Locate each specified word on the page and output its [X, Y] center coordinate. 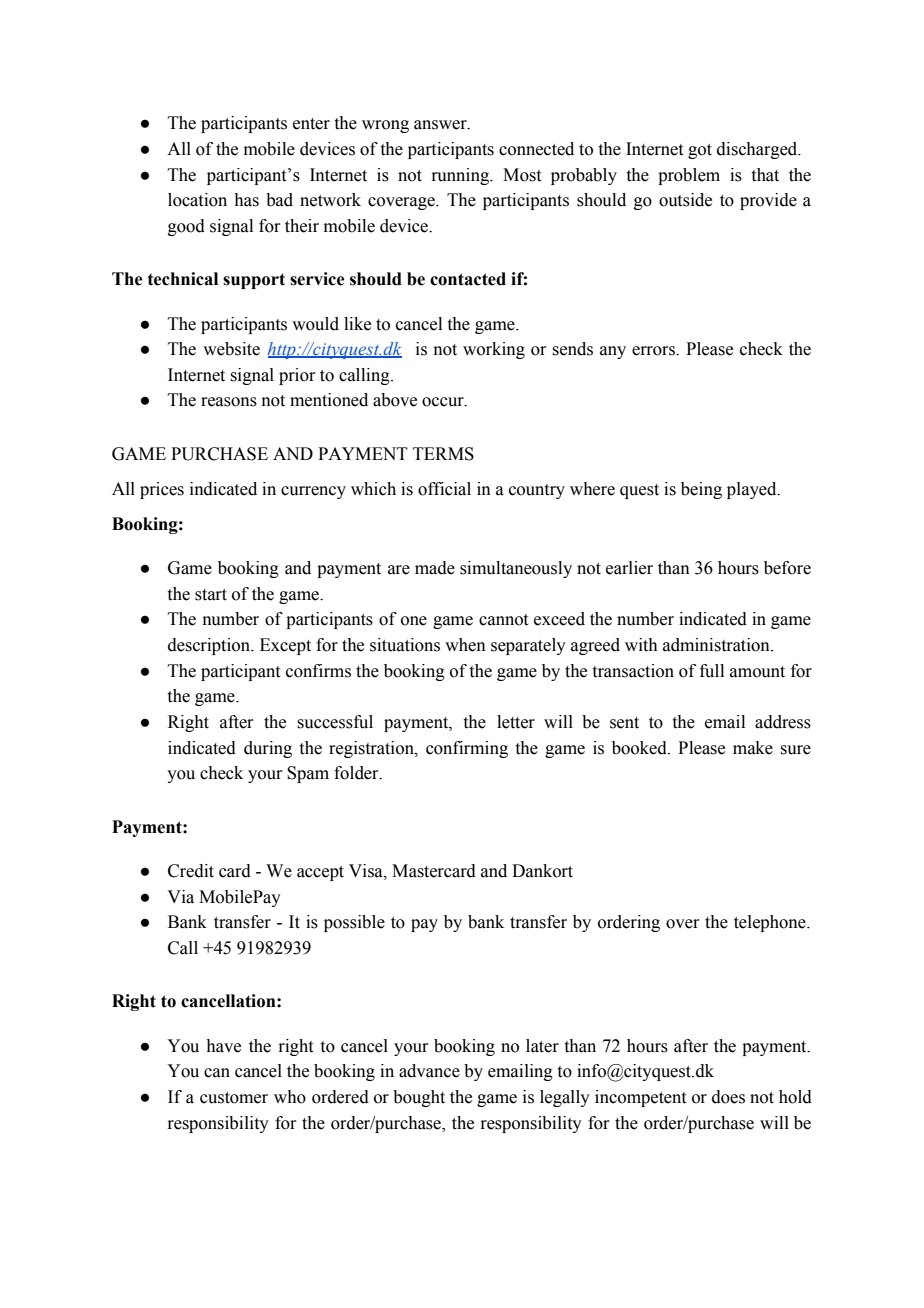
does [728, 1097]
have [223, 1046]
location [197, 200]
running [461, 176]
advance [429, 1071]
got [700, 151]
